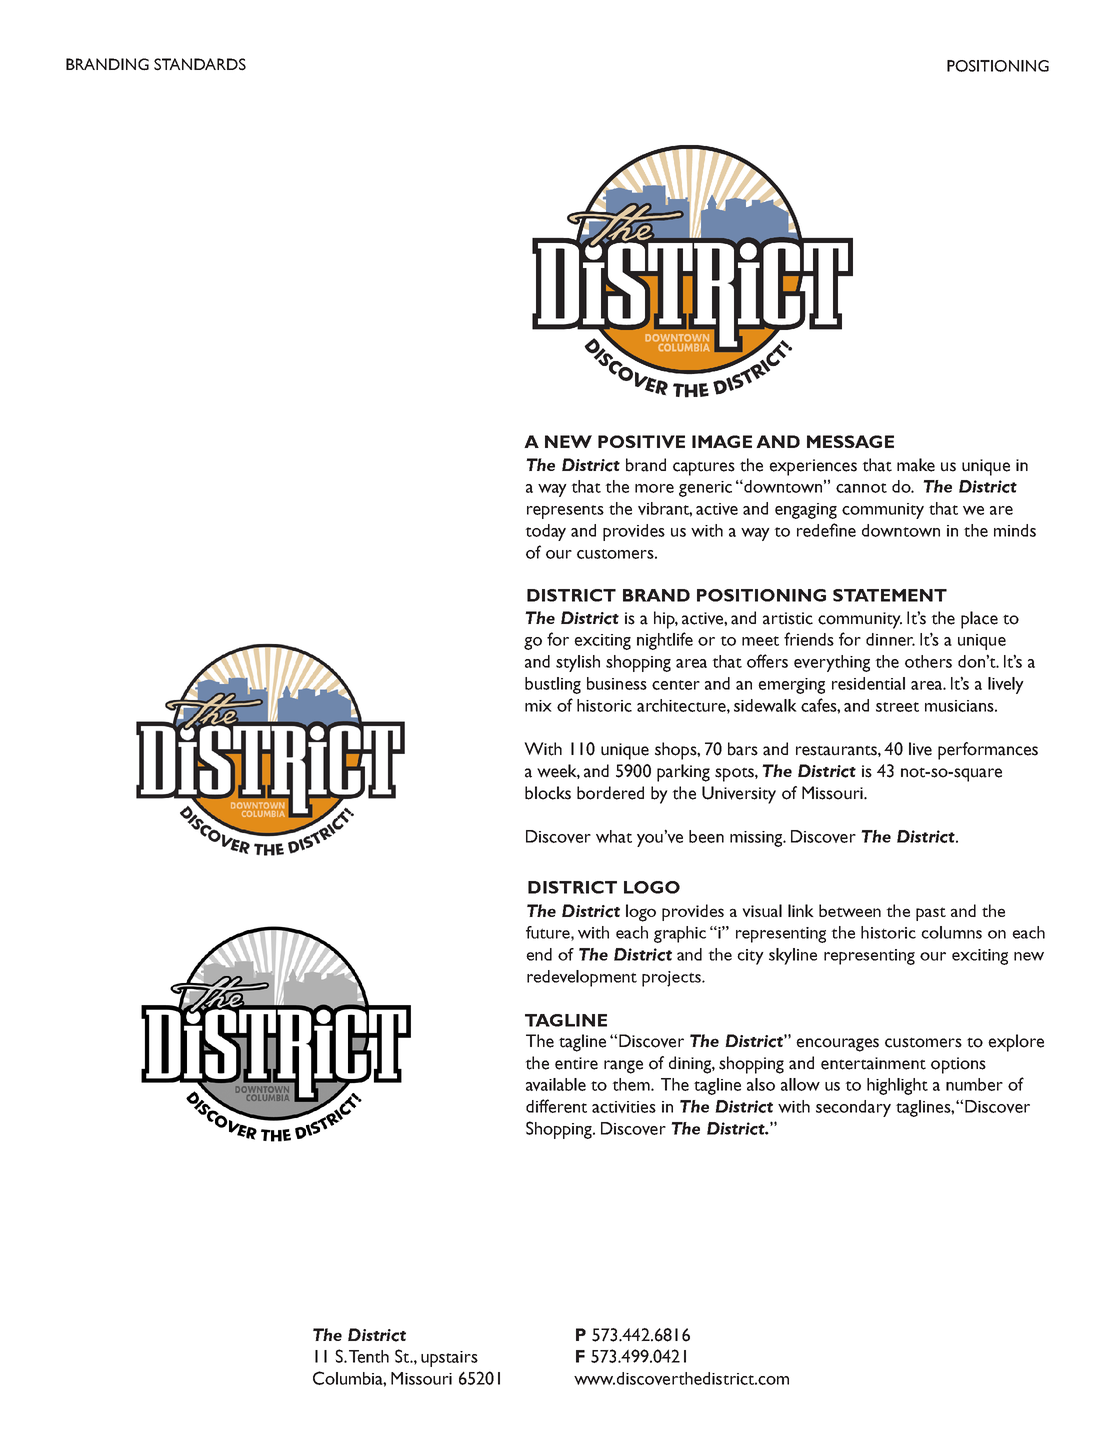  What do you see at coordinates (623, 1067) in the image?
I see `range` at bounding box center [623, 1067].
